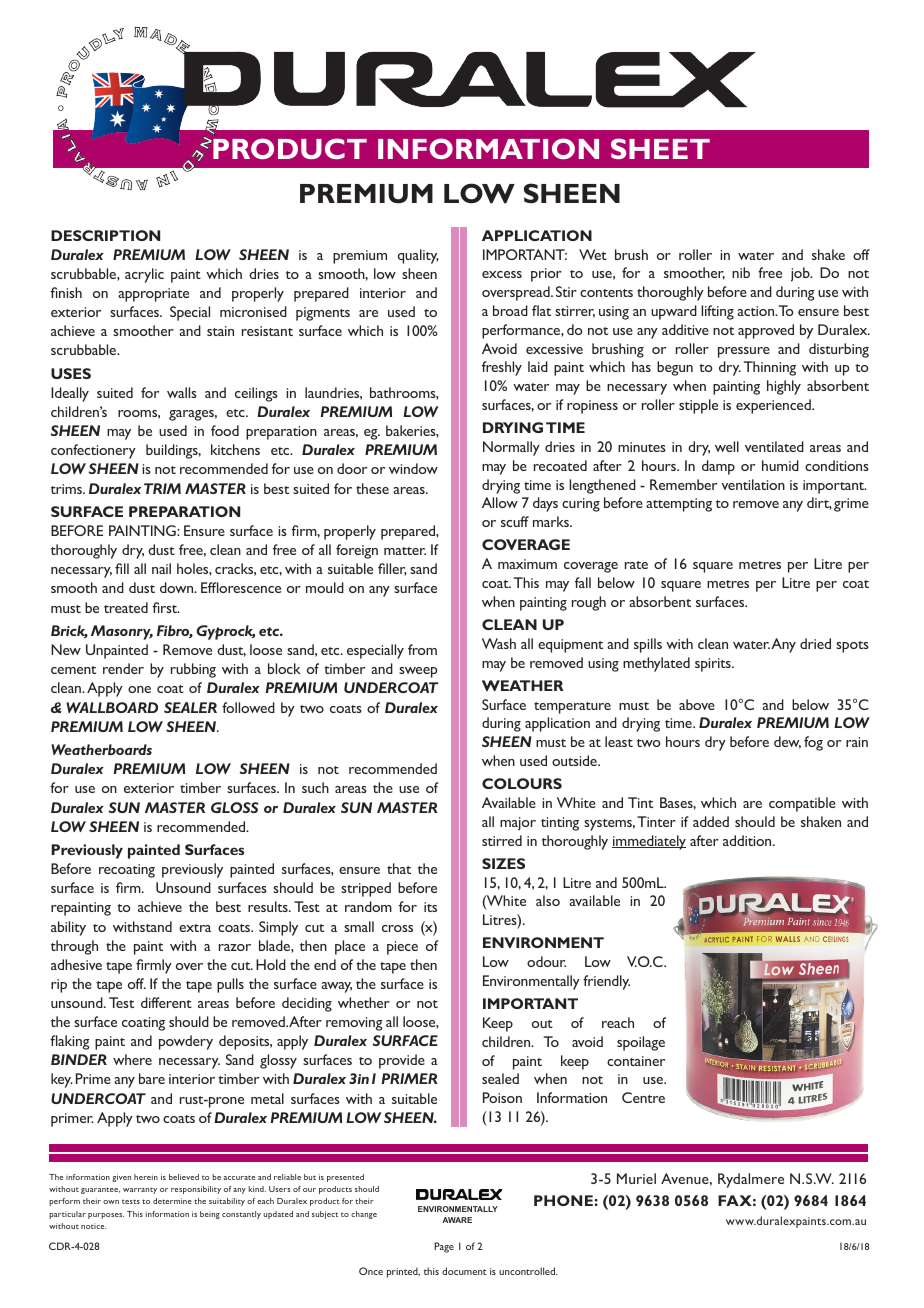 The width and height of the screenshot is (924, 1308). Describe the element at coordinates (190, 707) in the screenshot. I see `SEALER` at that location.
